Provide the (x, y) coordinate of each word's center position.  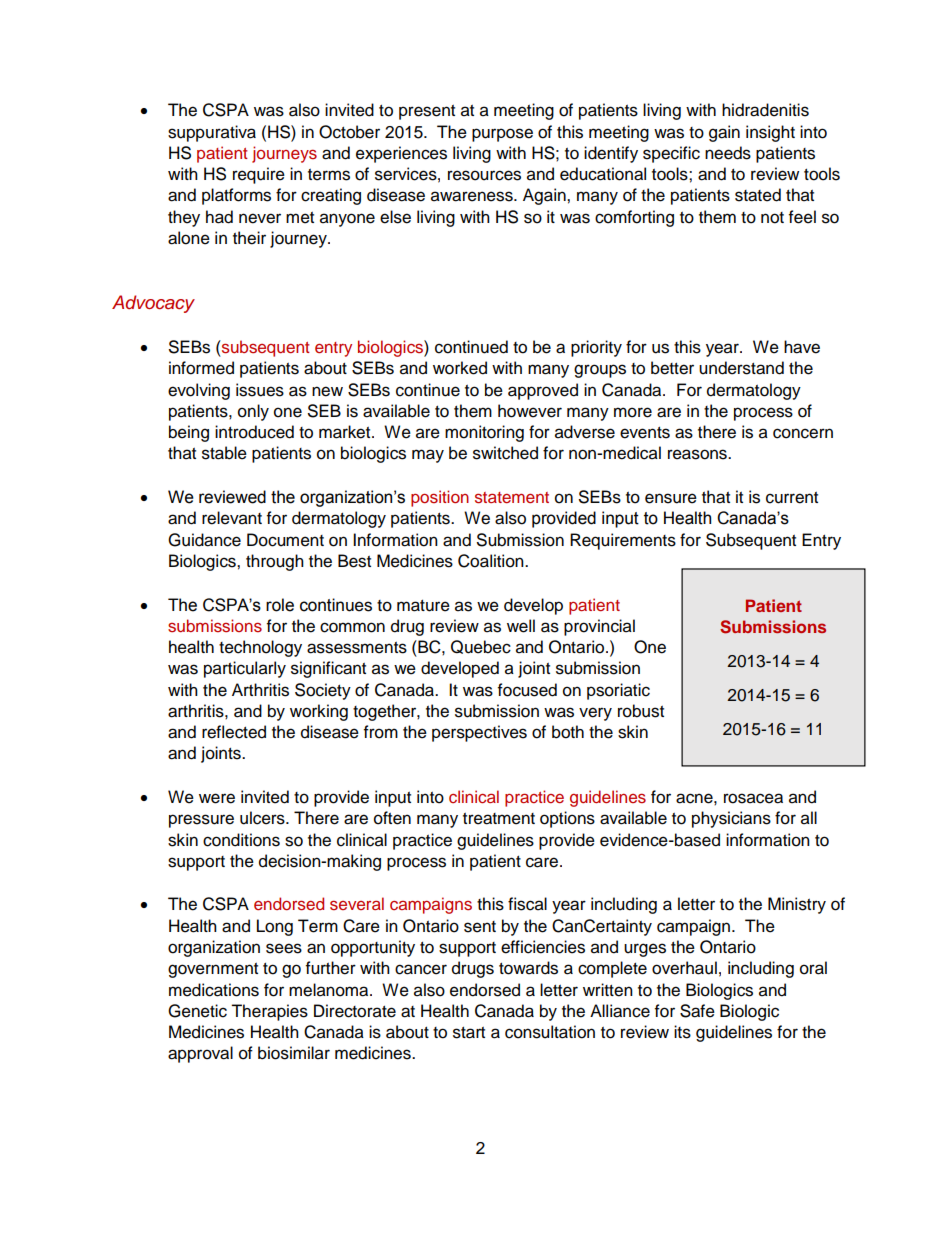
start (469, 1033)
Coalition (492, 561)
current (792, 498)
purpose (502, 135)
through (275, 562)
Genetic (197, 1011)
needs (728, 153)
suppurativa (212, 133)
